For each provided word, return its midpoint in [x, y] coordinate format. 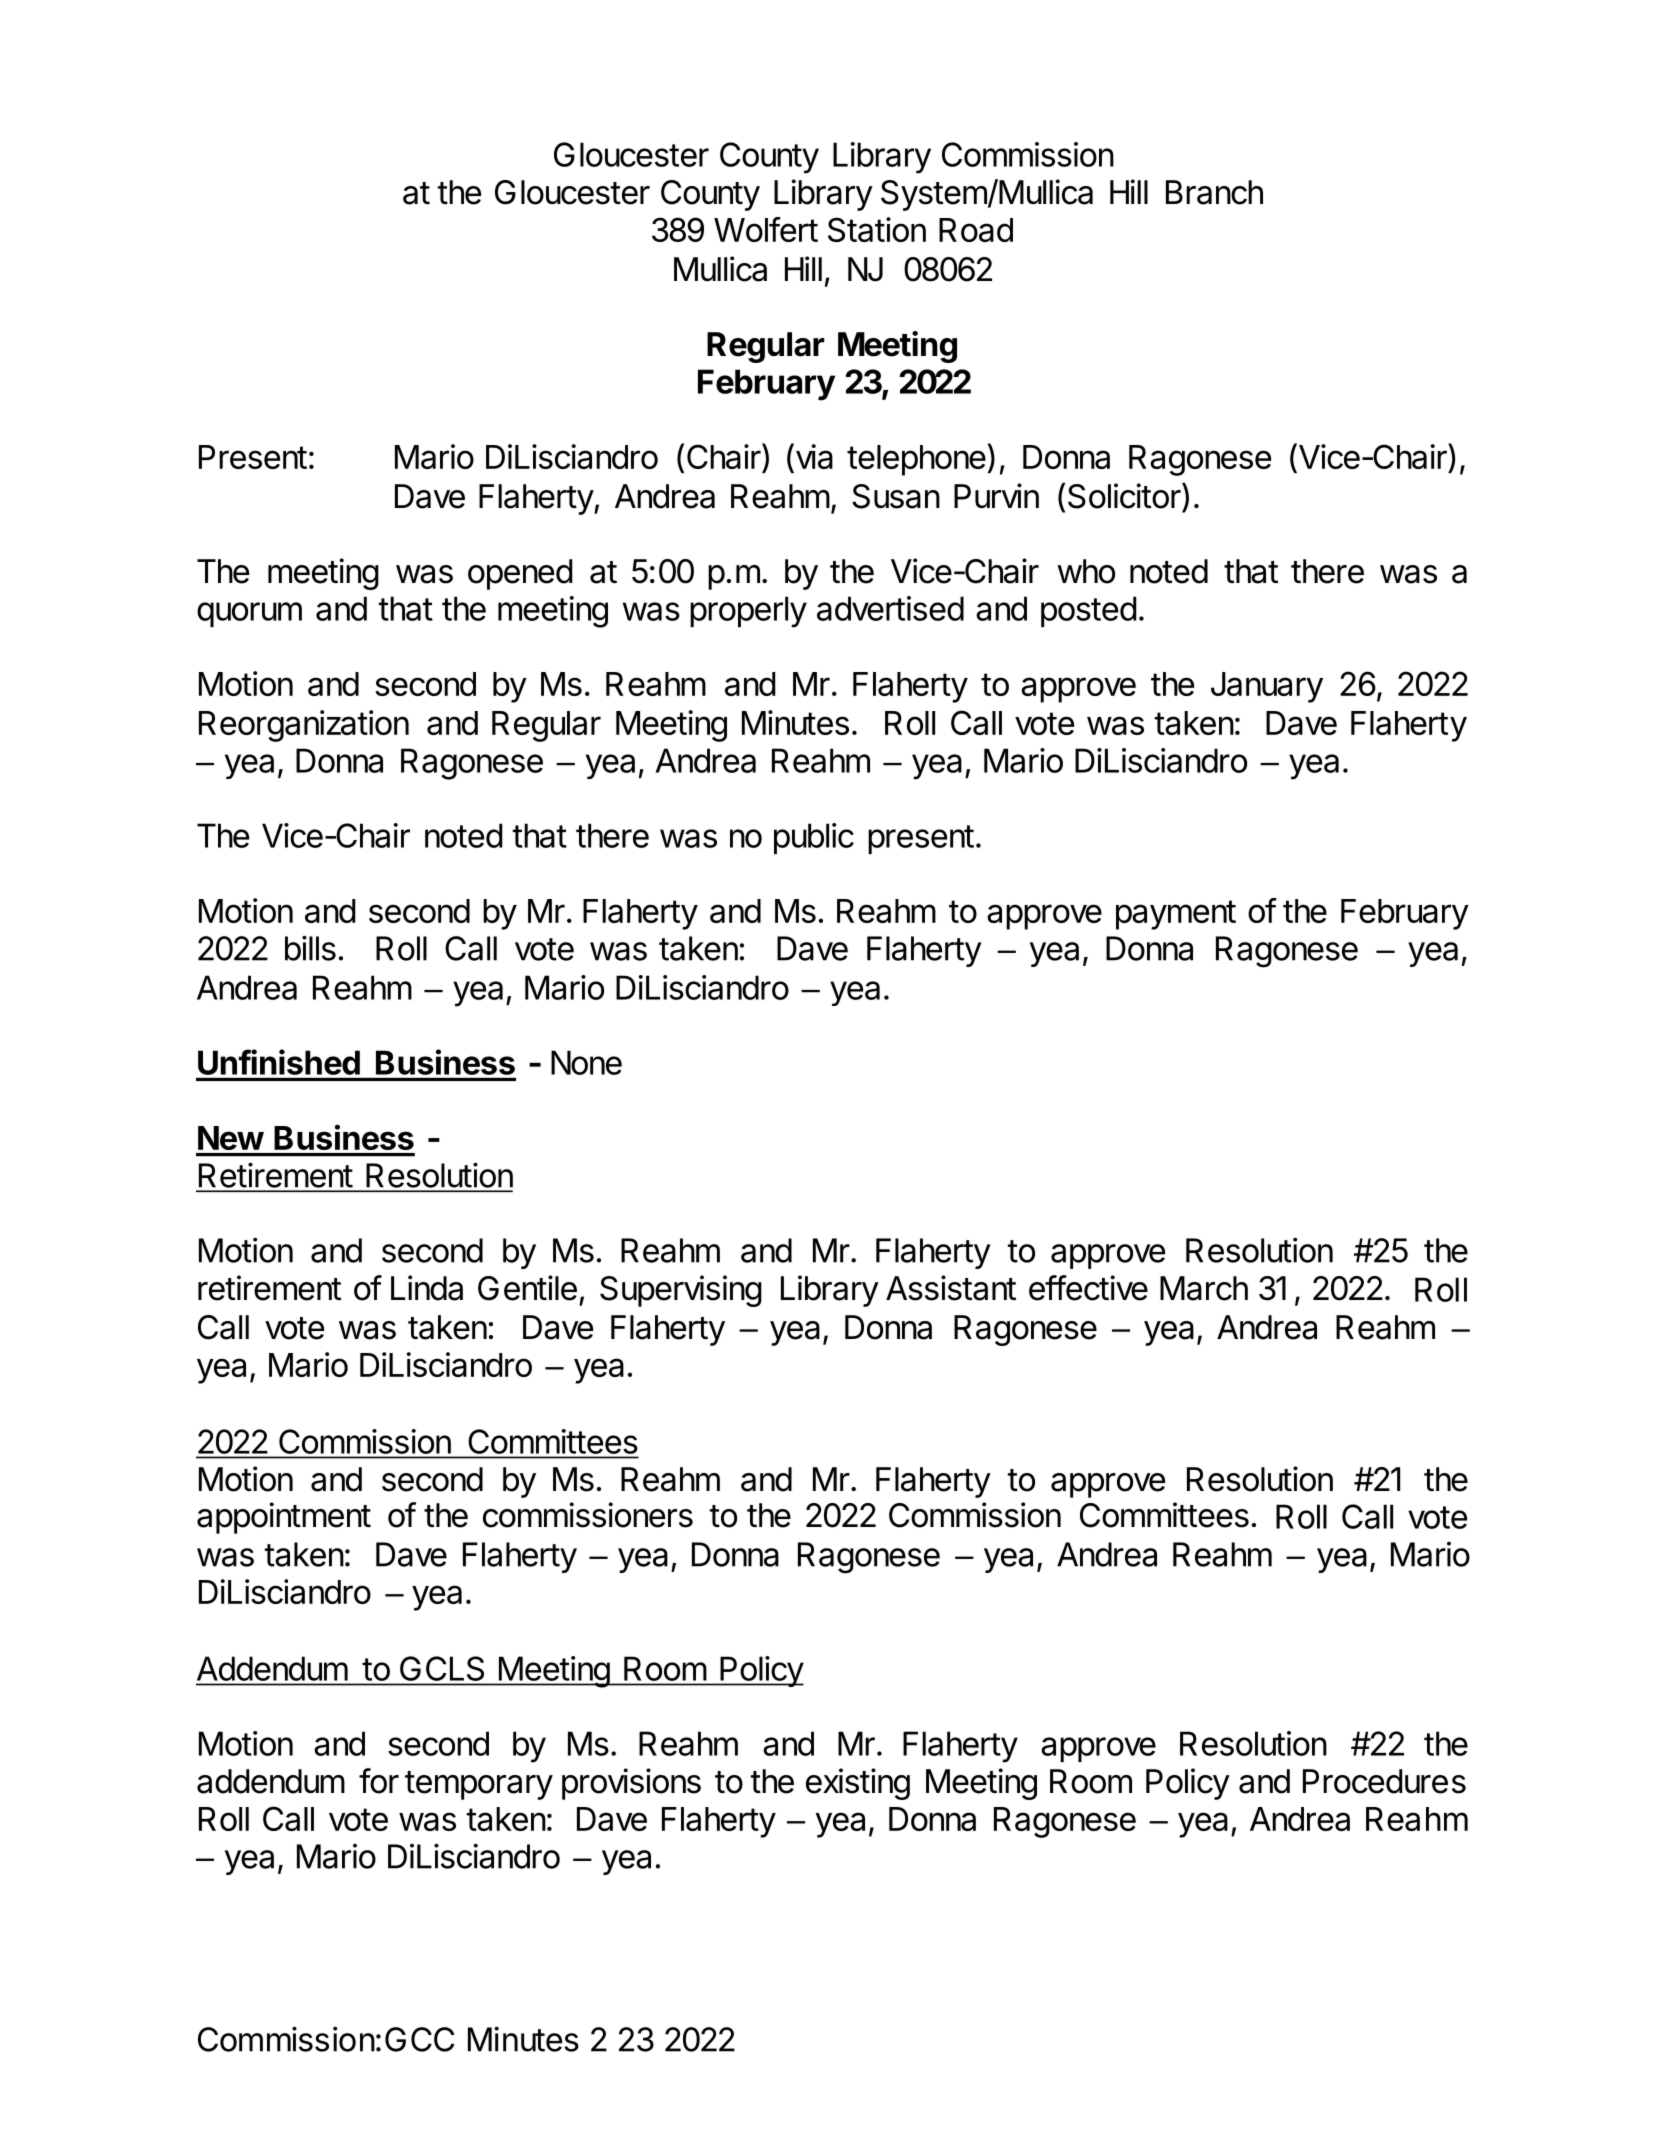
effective [1088, 1288]
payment [1176, 915]
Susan [896, 496]
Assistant [951, 1288]
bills [310, 948]
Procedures [1384, 1781]
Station [877, 229]
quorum [249, 614]
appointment [284, 1518]
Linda [427, 1288]
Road [976, 230]
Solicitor [1124, 496]
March [1204, 1288]
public [814, 838]
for [379, 1781]
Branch [1214, 192]
